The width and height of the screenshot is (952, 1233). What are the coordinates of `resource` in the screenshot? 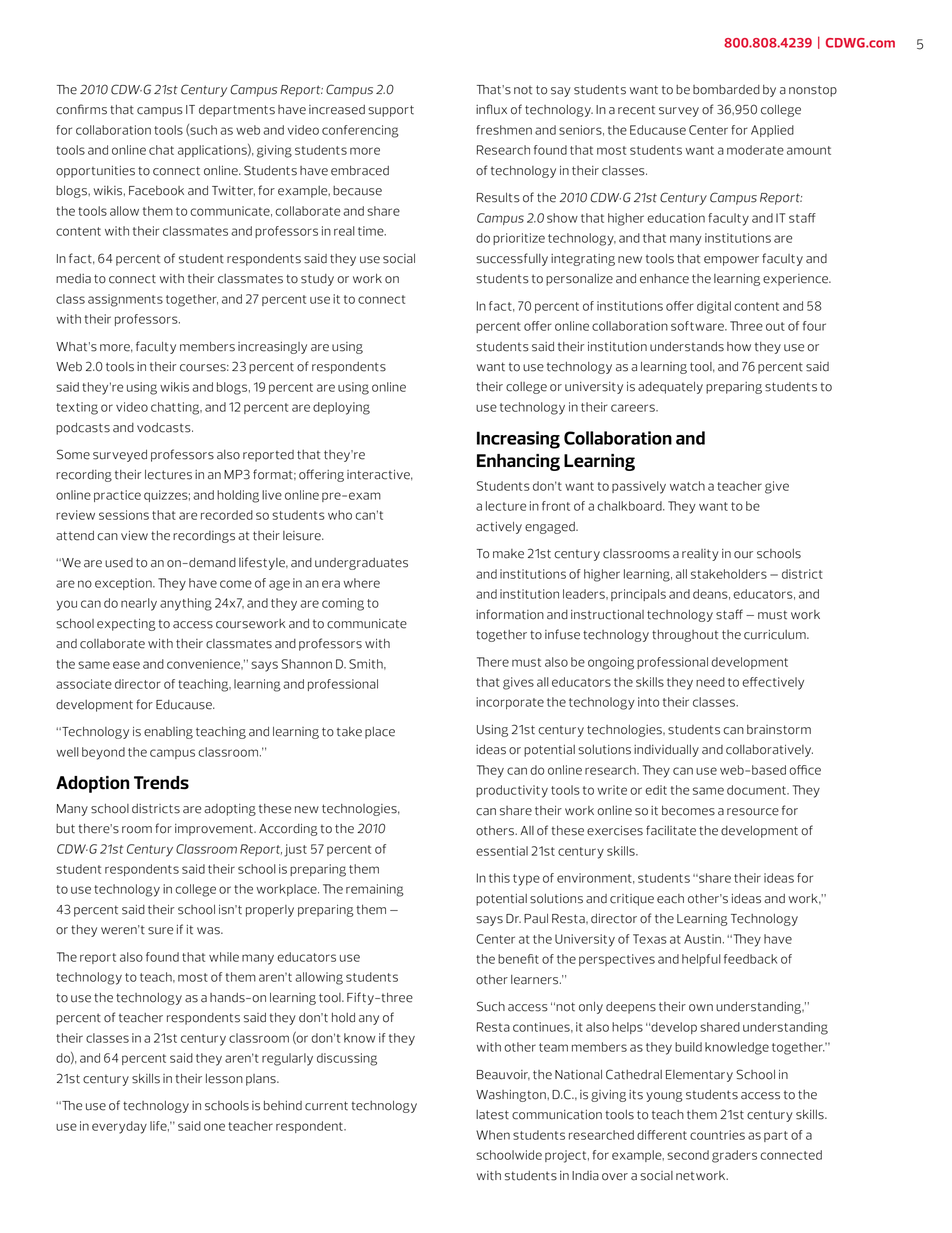 It's located at (753, 812).
